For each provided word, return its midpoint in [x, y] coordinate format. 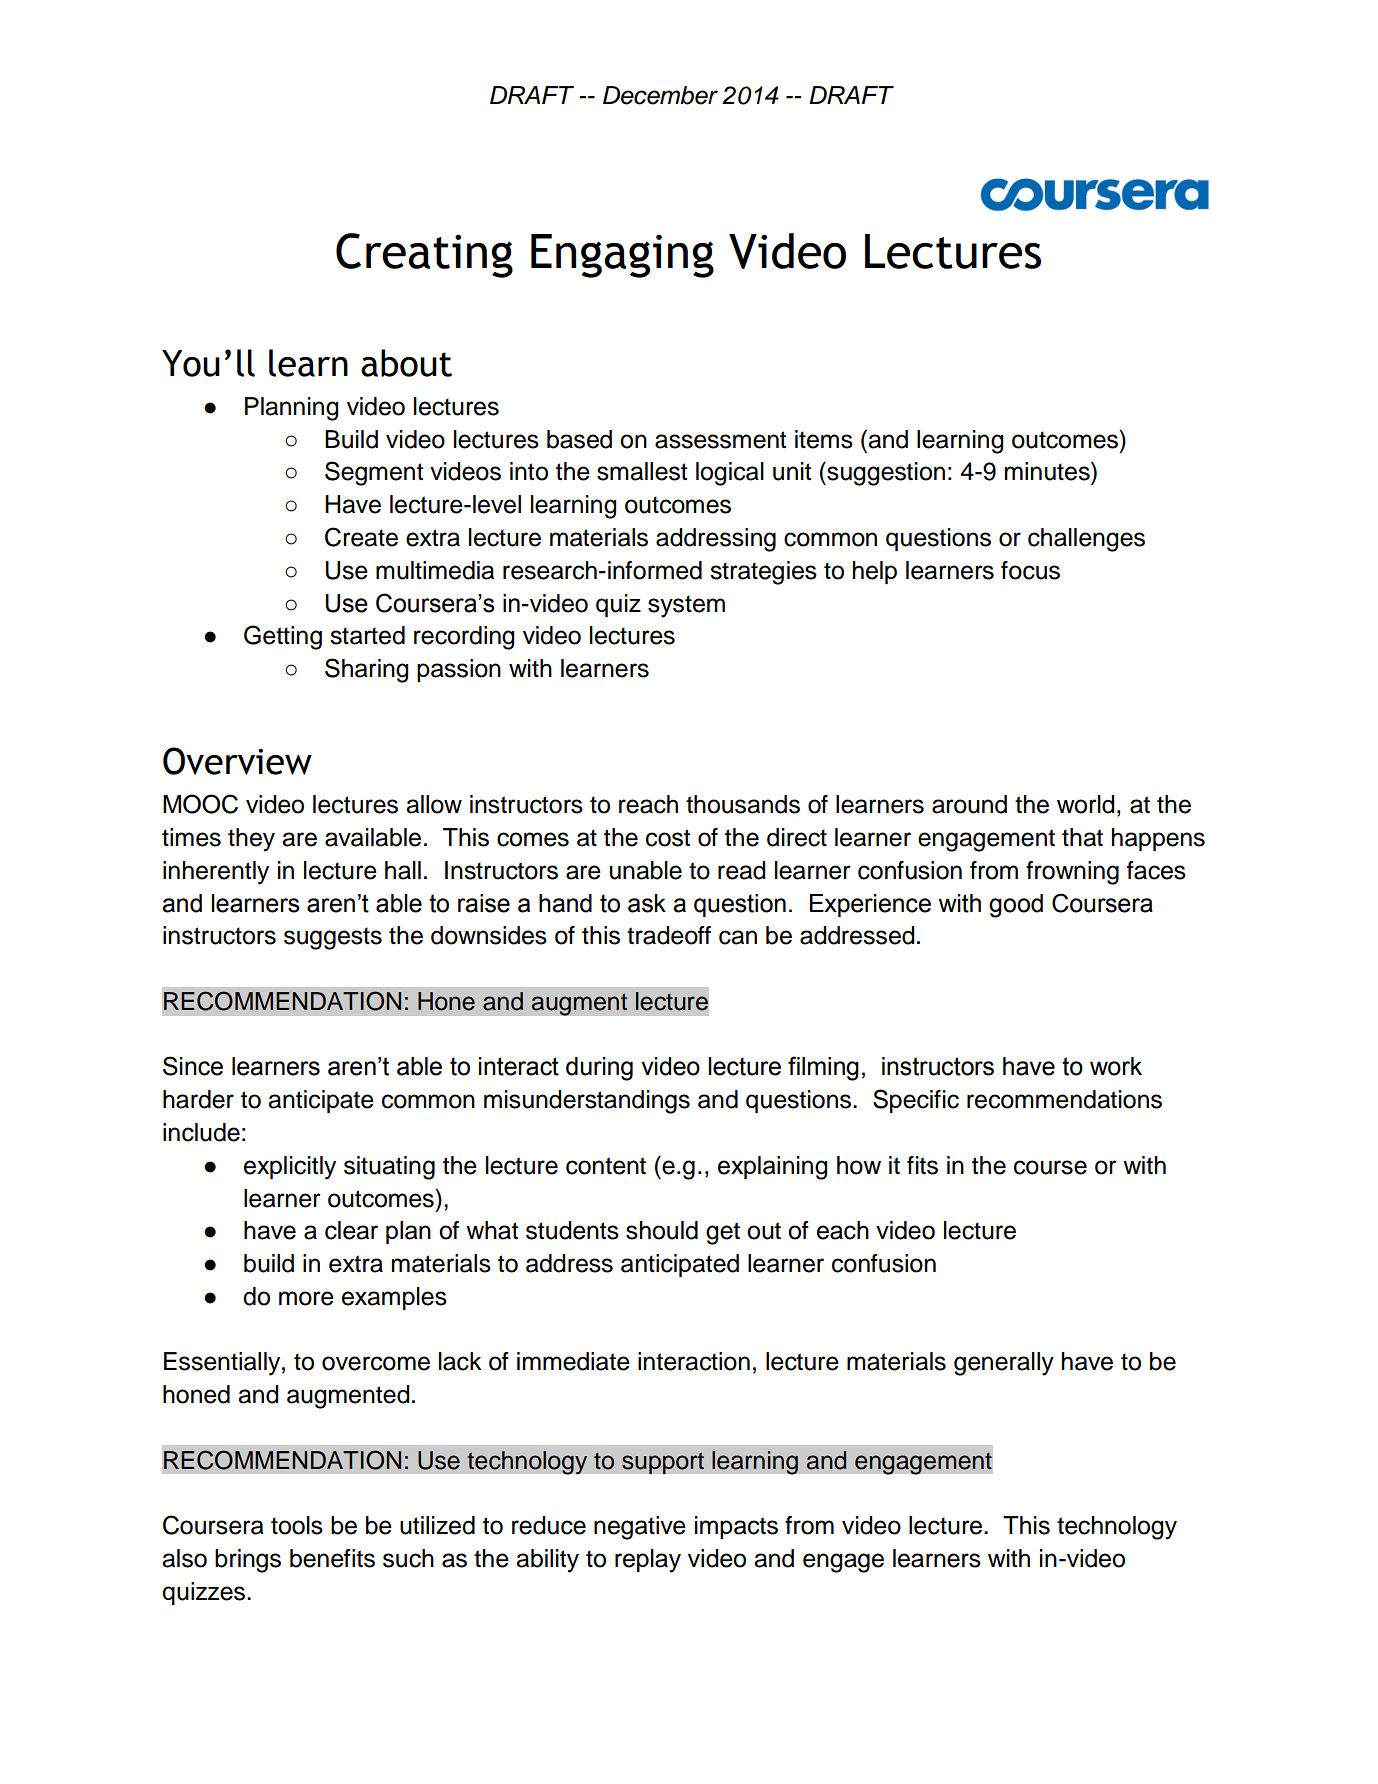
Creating [424, 255]
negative [640, 1528]
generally [1004, 1364]
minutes [1048, 471]
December [660, 95]
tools [297, 1525]
